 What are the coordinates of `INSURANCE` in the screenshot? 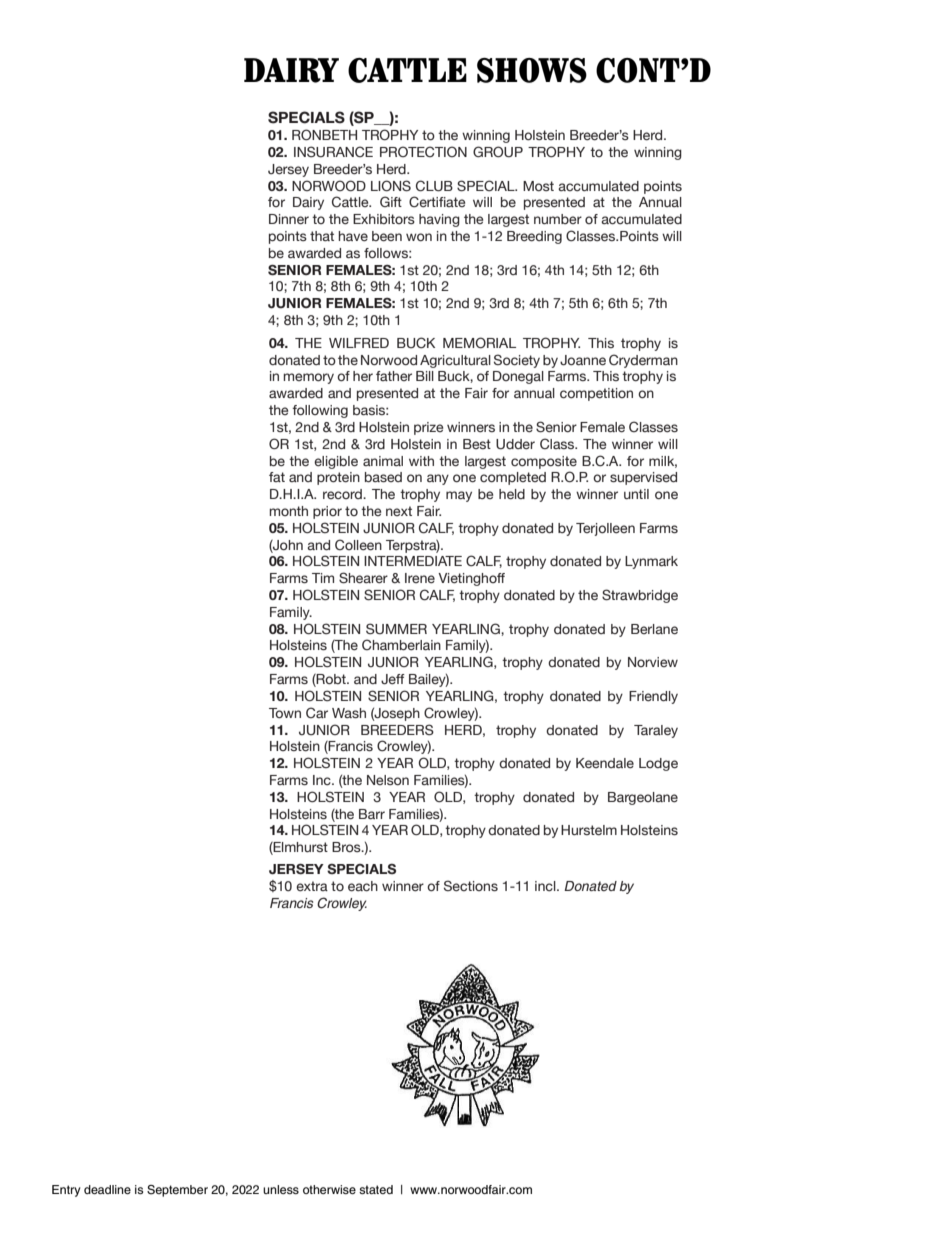 It's located at (333, 152).
